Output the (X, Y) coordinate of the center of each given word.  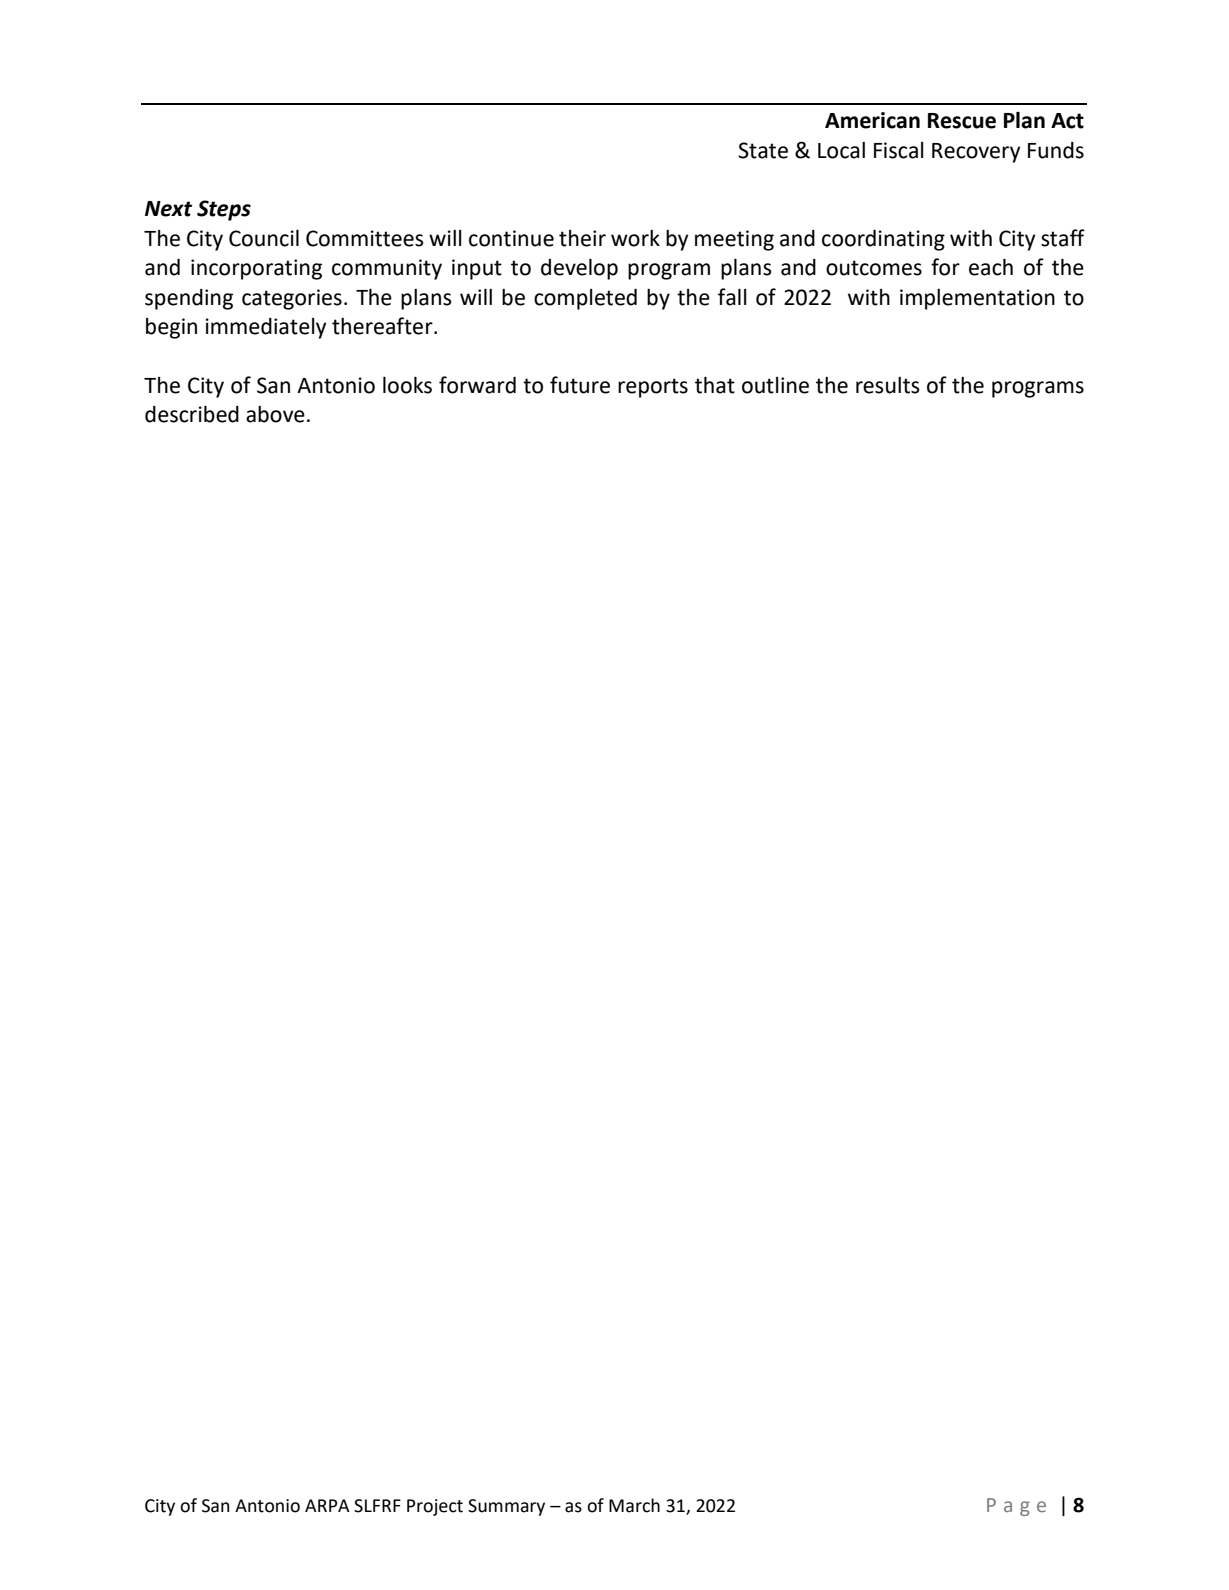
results (888, 385)
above (275, 414)
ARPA (327, 1505)
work (635, 238)
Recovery (976, 153)
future (580, 385)
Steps (224, 210)
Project (435, 1507)
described (192, 414)
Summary (506, 1507)
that (715, 385)
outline (775, 385)
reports (653, 388)
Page (1016, 1507)
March (634, 1505)
